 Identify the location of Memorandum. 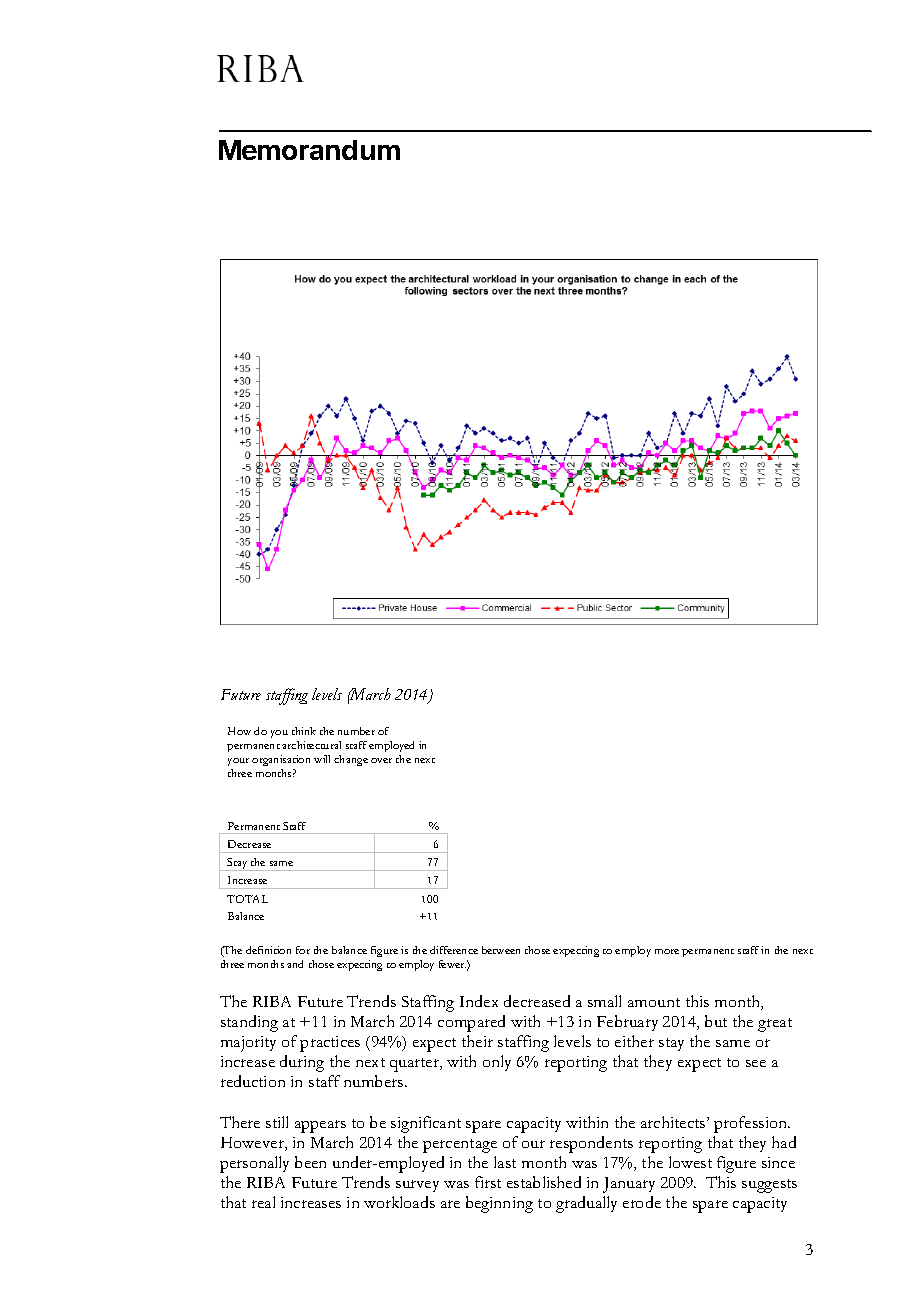
(309, 150).
